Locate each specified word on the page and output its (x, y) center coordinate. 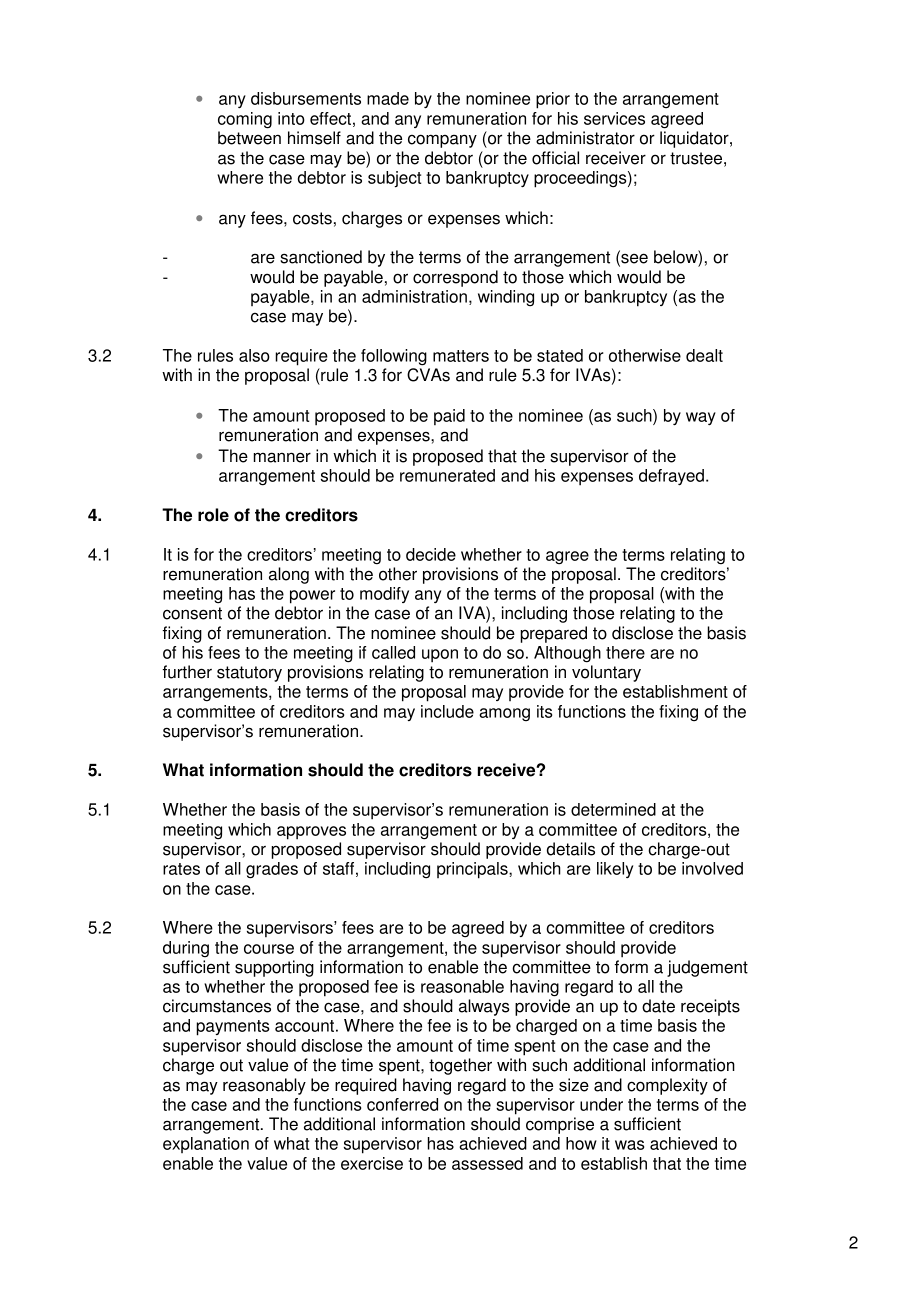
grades (272, 870)
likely (615, 870)
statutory (249, 674)
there (625, 652)
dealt (704, 355)
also (254, 355)
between (249, 138)
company (442, 141)
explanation (206, 1145)
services (614, 118)
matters (461, 356)
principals (473, 870)
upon (440, 656)
